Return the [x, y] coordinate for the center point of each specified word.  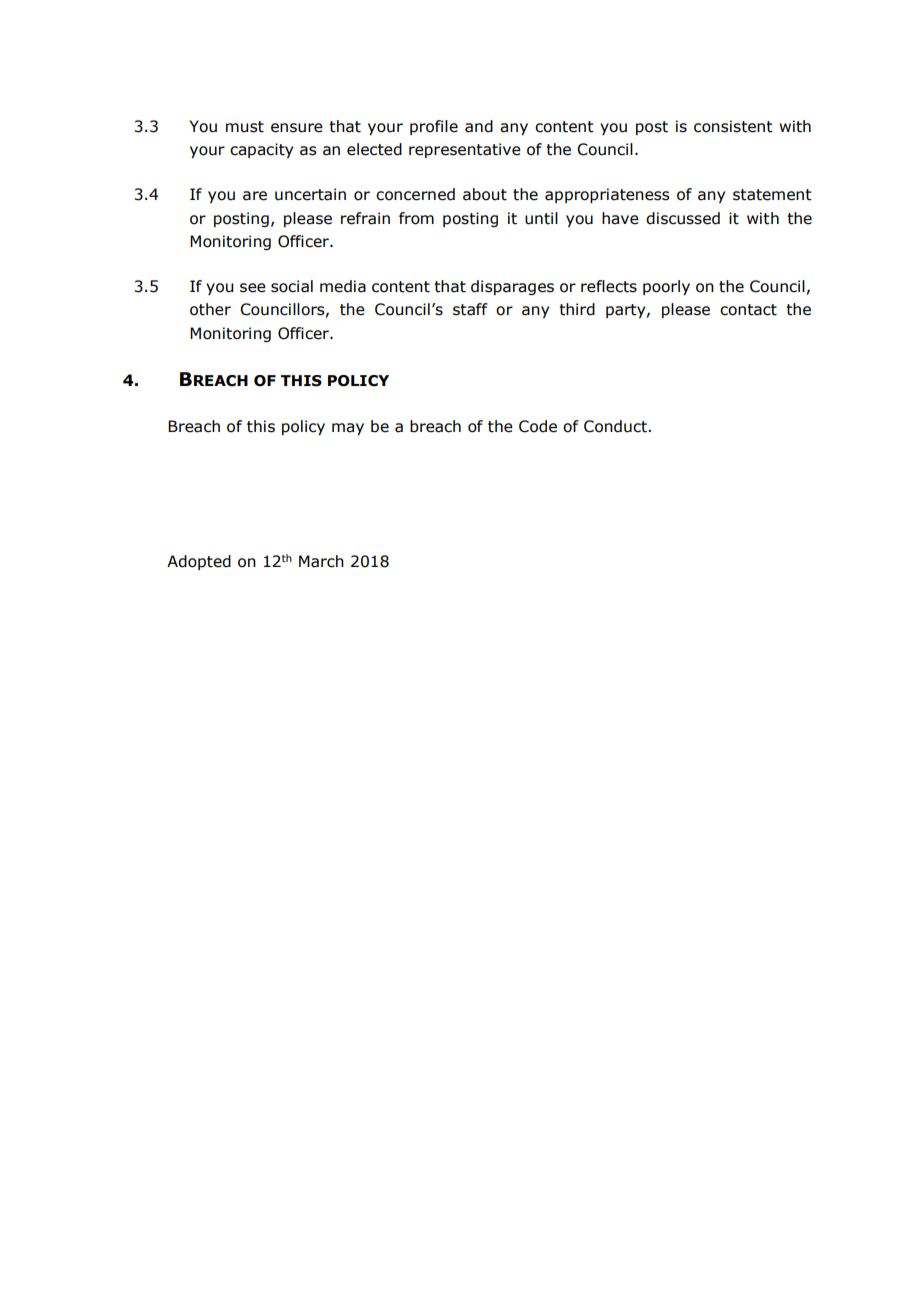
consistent [733, 126]
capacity [261, 150]
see [253, 288]
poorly [666, 287]
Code [538, 426]
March [321, 561]
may [348, 429]
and [479, 126]
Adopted [199, 562]
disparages [512, 287]
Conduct [616, 426]
